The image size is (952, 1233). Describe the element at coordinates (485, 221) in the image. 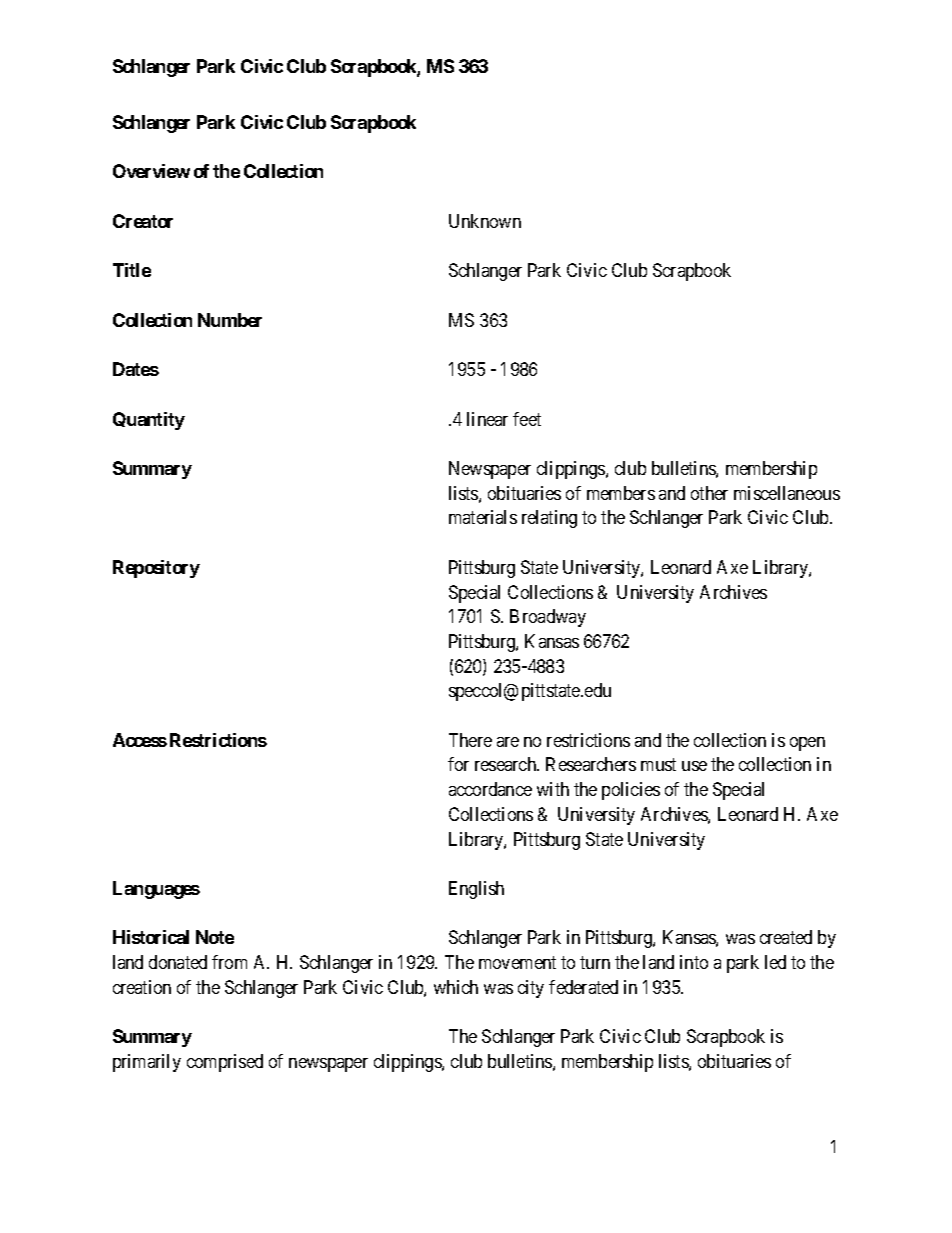

I see `Unknown` at that location.
